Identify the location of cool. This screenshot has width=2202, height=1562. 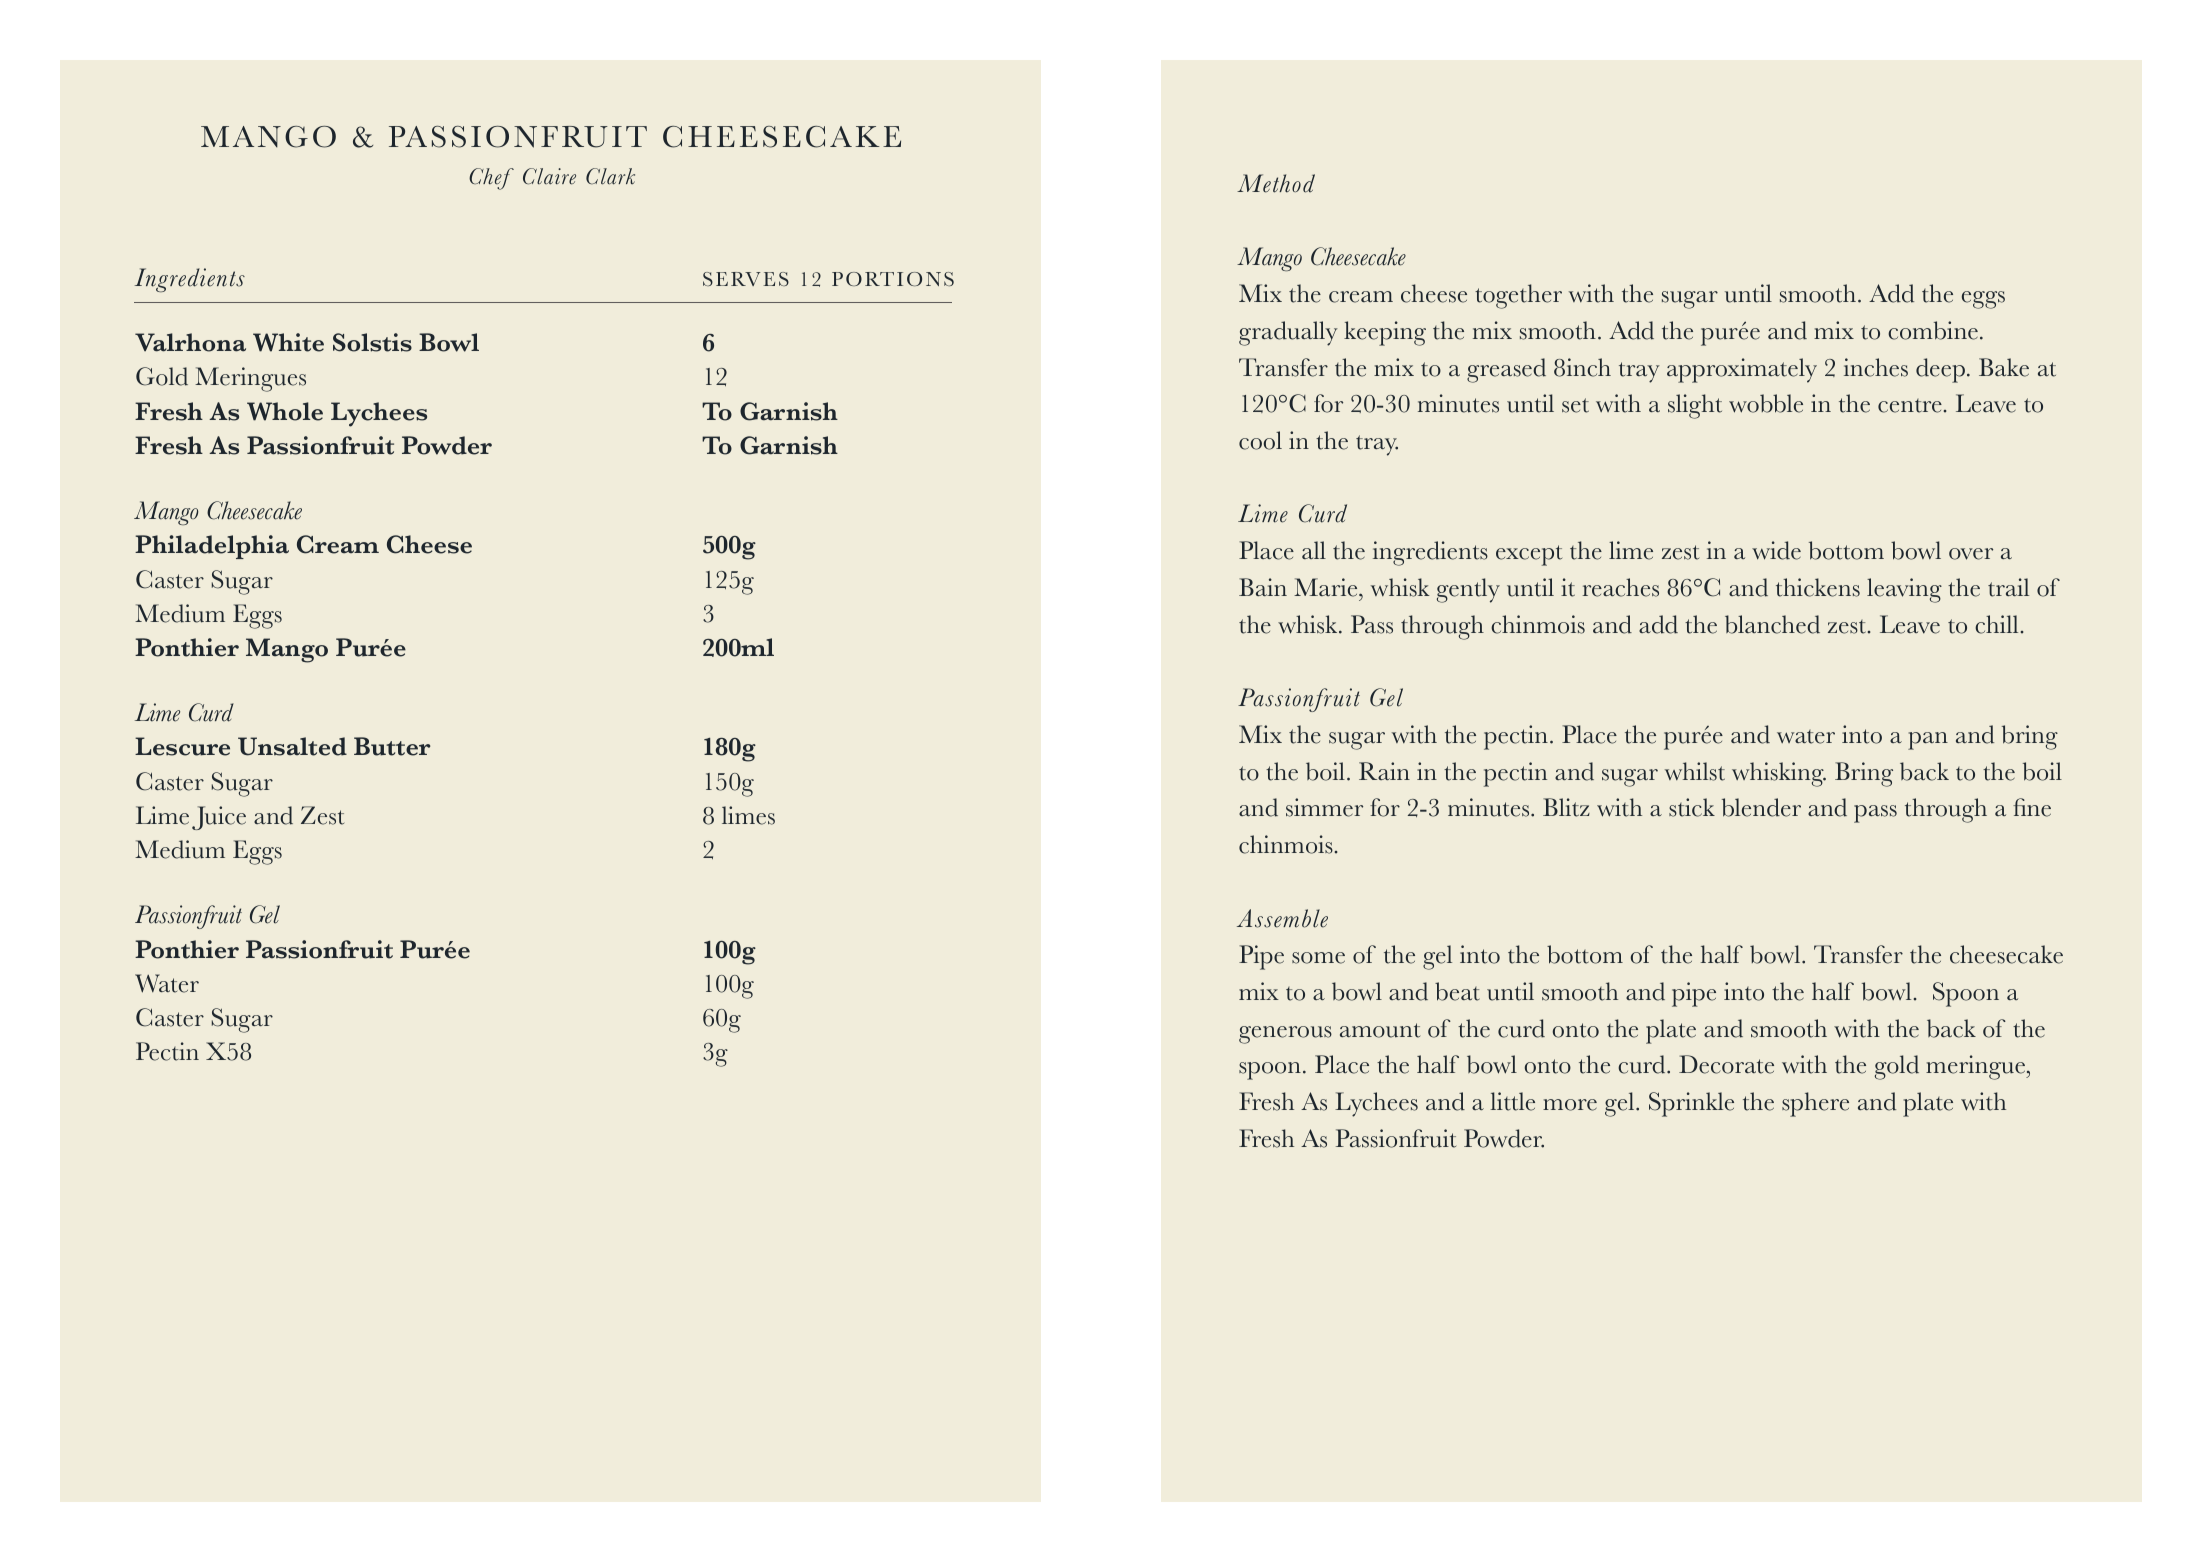
(1260, 440).
